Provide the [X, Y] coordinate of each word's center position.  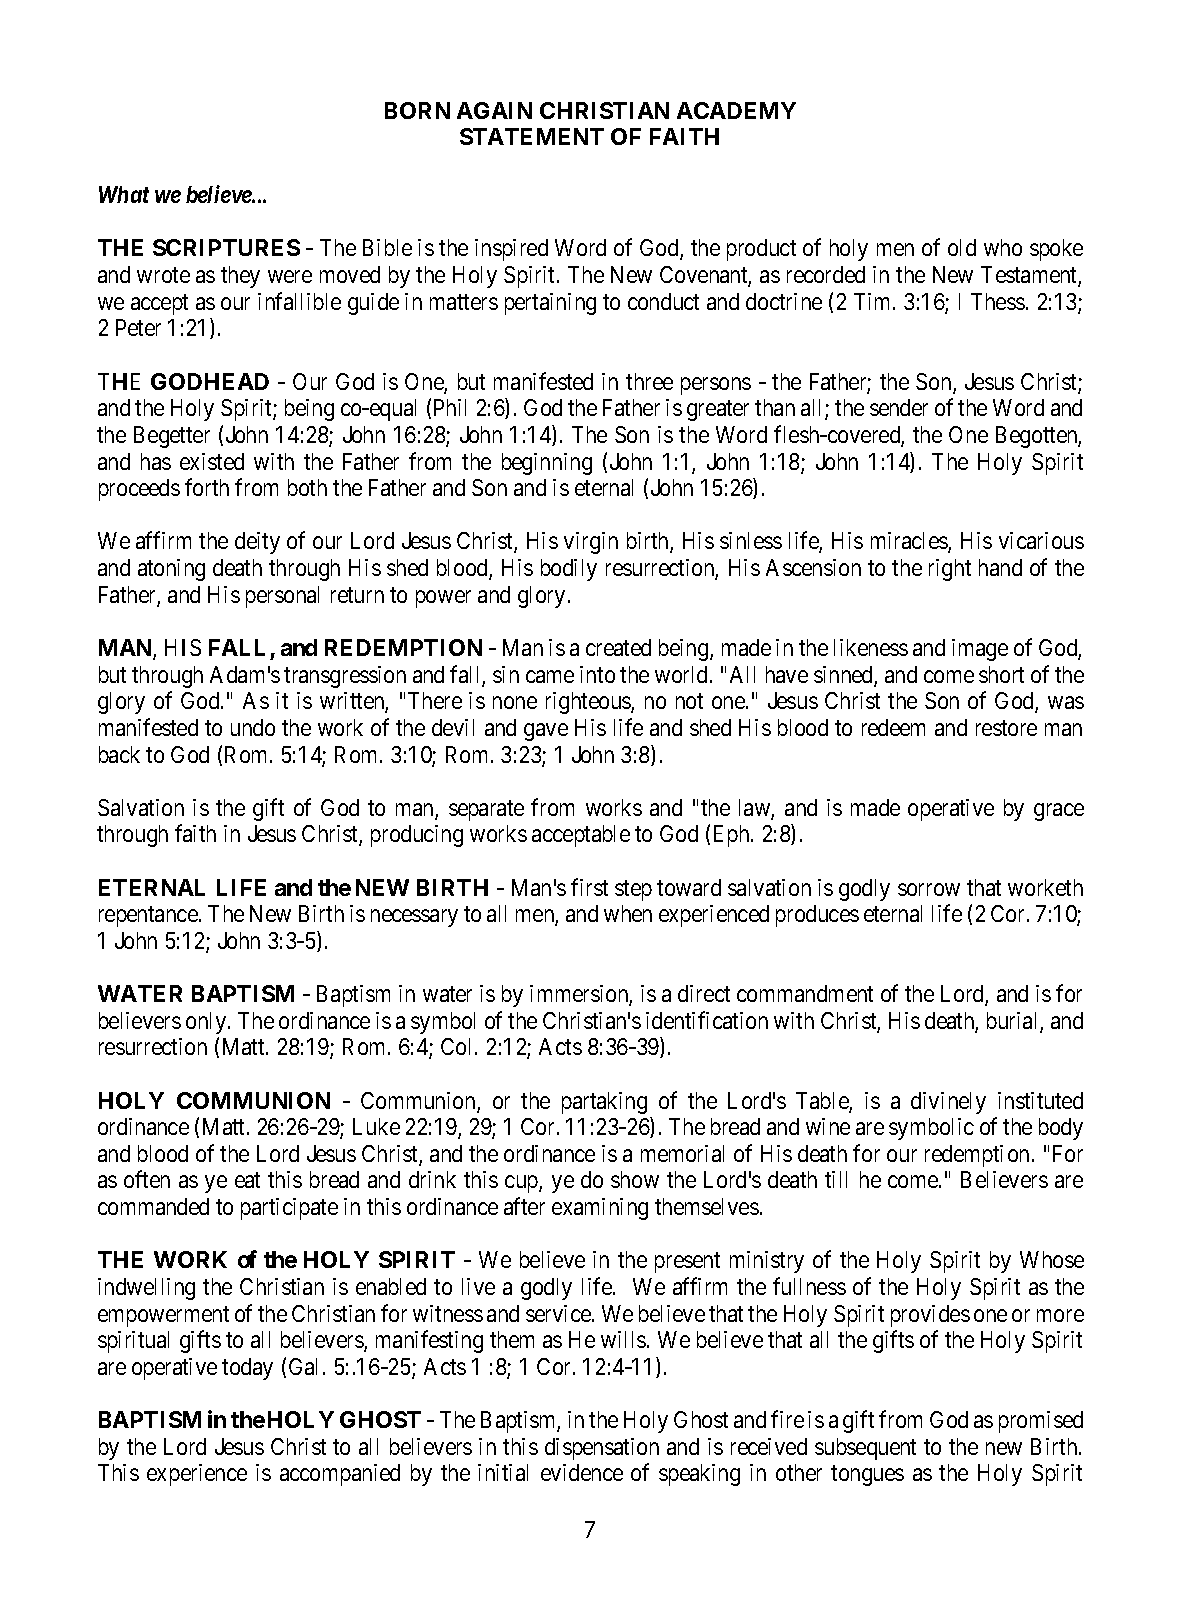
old [962, 247]
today [247, 1369]
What [124, 194]
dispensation [602, 1449]
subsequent [865, 1449]
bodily [569, 570]
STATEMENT [532, 136]
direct [704, 993]
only [207, 1023]
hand [1000, 567]
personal [282, 597]
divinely [948, 1103]
